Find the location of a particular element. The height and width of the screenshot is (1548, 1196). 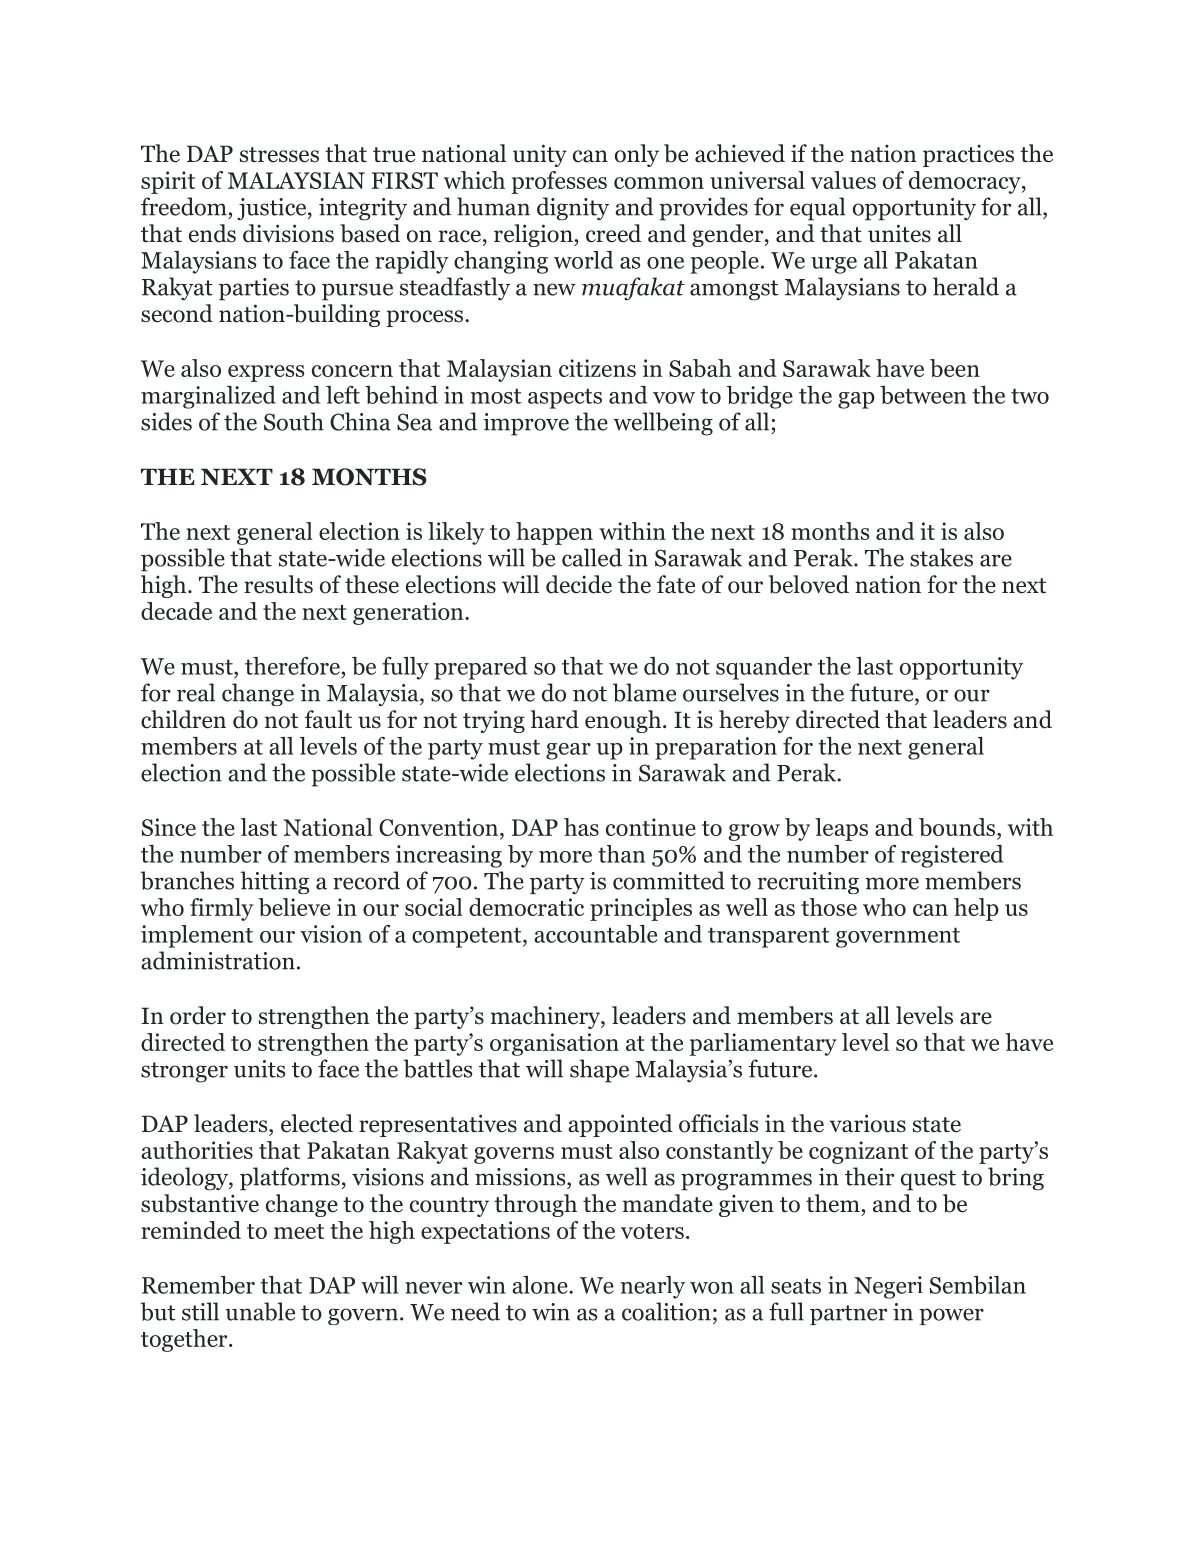

called is located at coordinates (592, 557).
